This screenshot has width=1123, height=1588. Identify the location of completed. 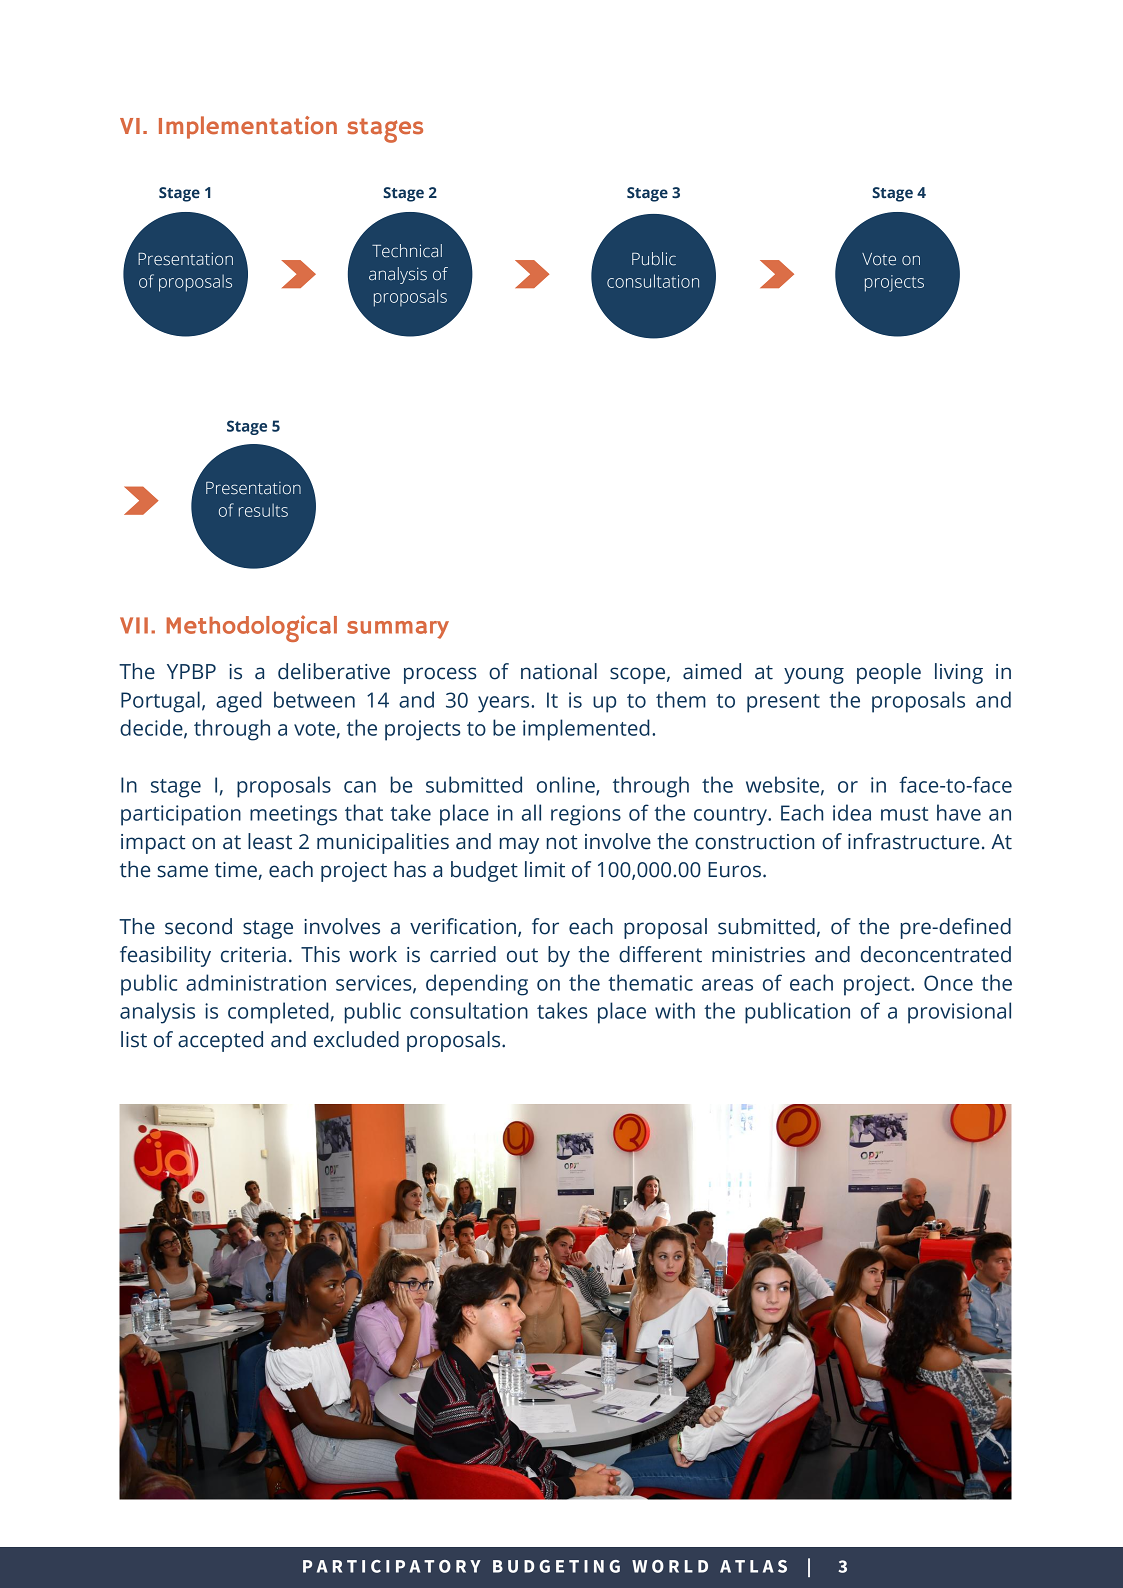
(278, 1013).
